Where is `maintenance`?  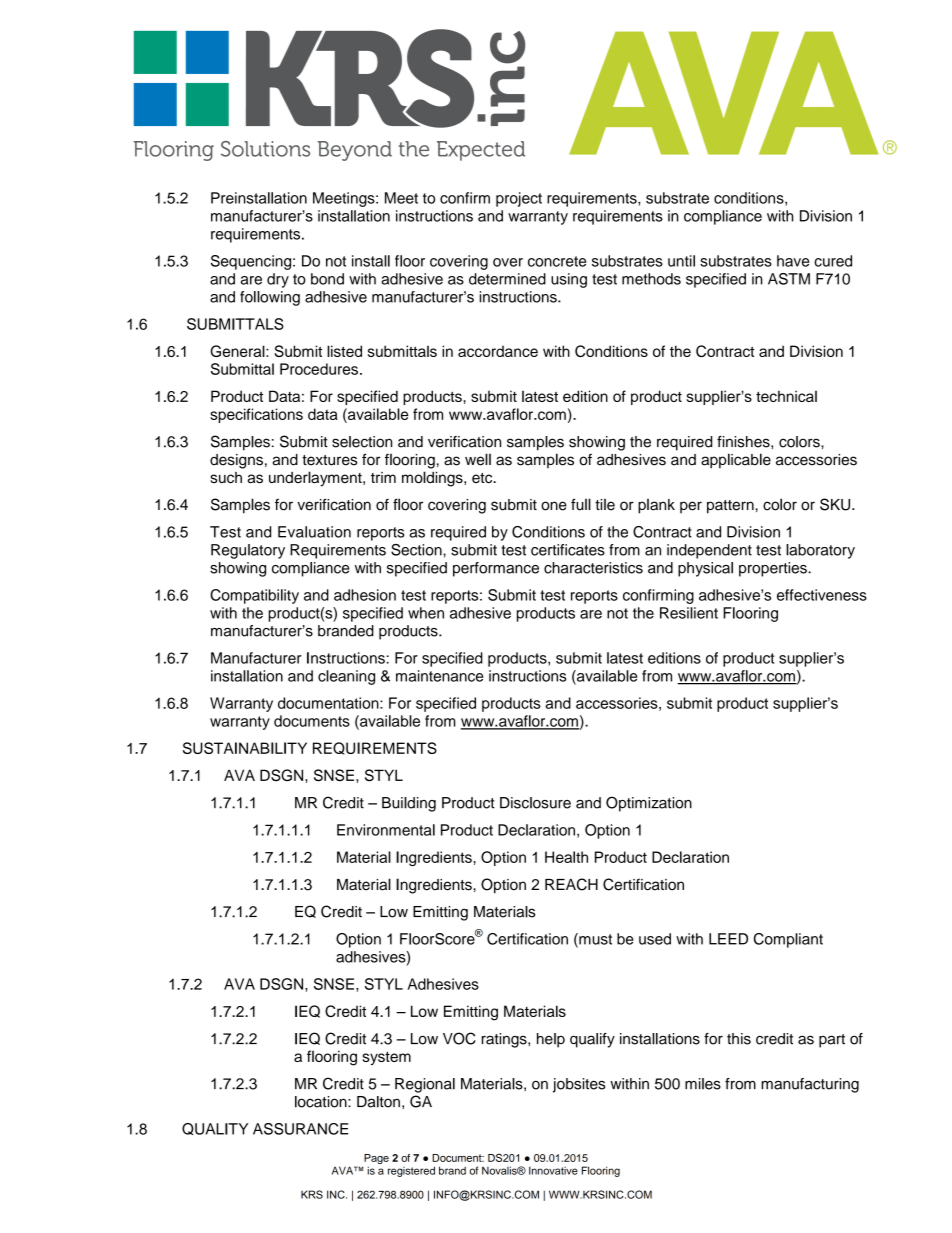 maintenance is located at coordinates (439, 676).
